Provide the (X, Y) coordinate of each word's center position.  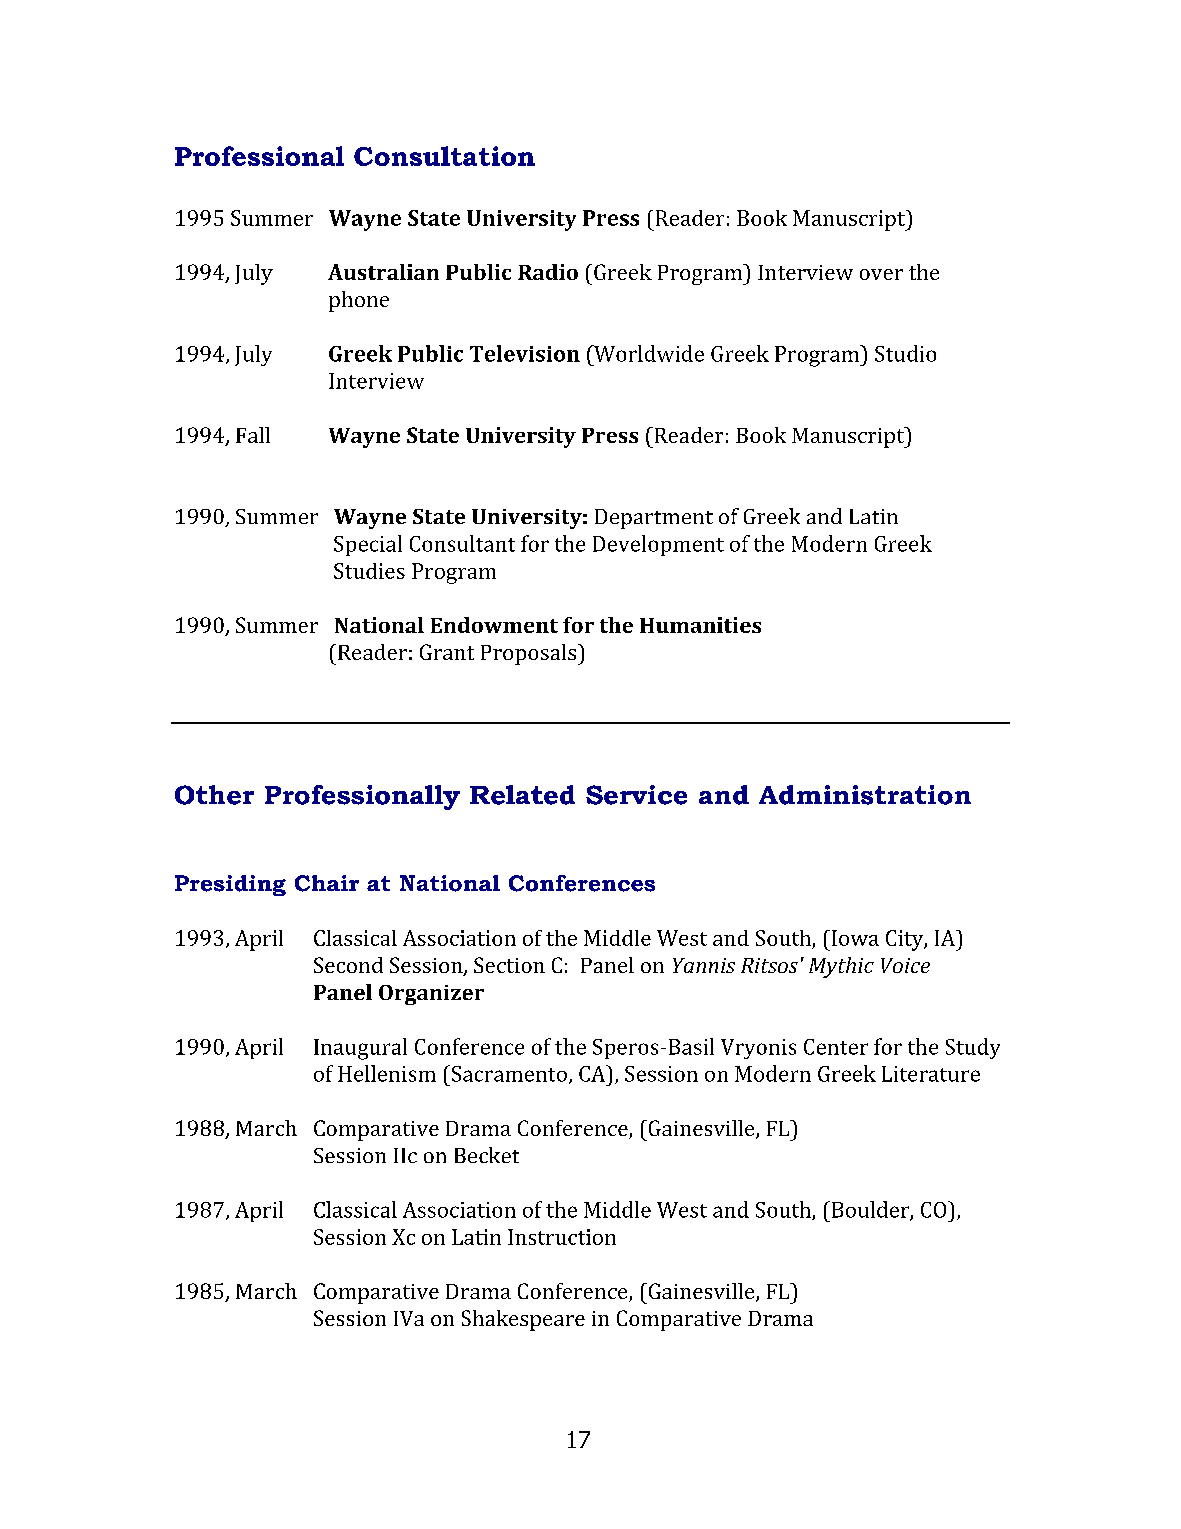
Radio (548, 272)
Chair (327, 883)
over (881, 274)
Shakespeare (523, 1320)
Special (368, 545)
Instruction (562, 1237)
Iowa (854, 938)
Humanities (700, 625)
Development (658, 545)
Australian (383, 272)
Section (509, 965)
